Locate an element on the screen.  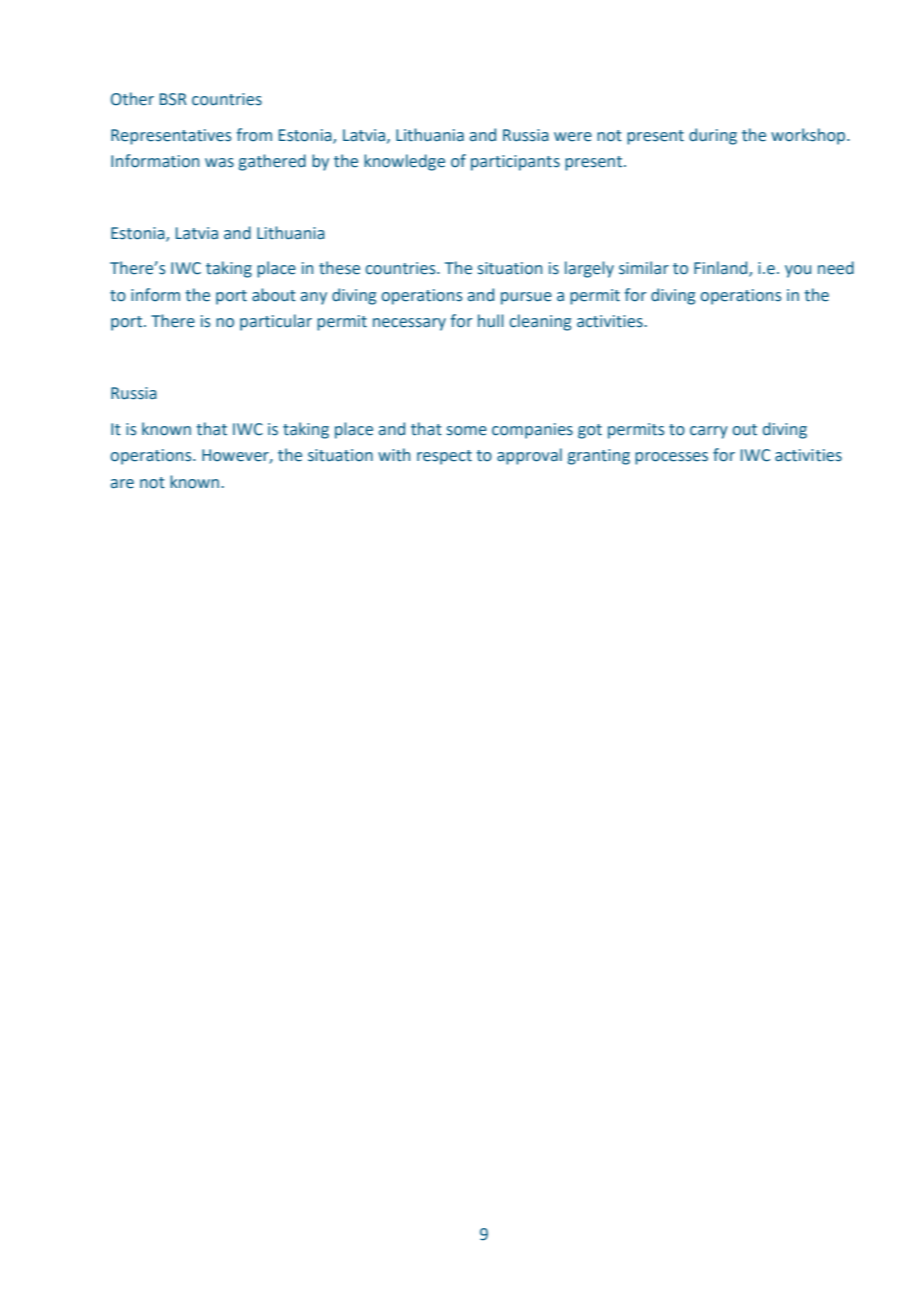
Finland is located at coordinates (722, 269).
